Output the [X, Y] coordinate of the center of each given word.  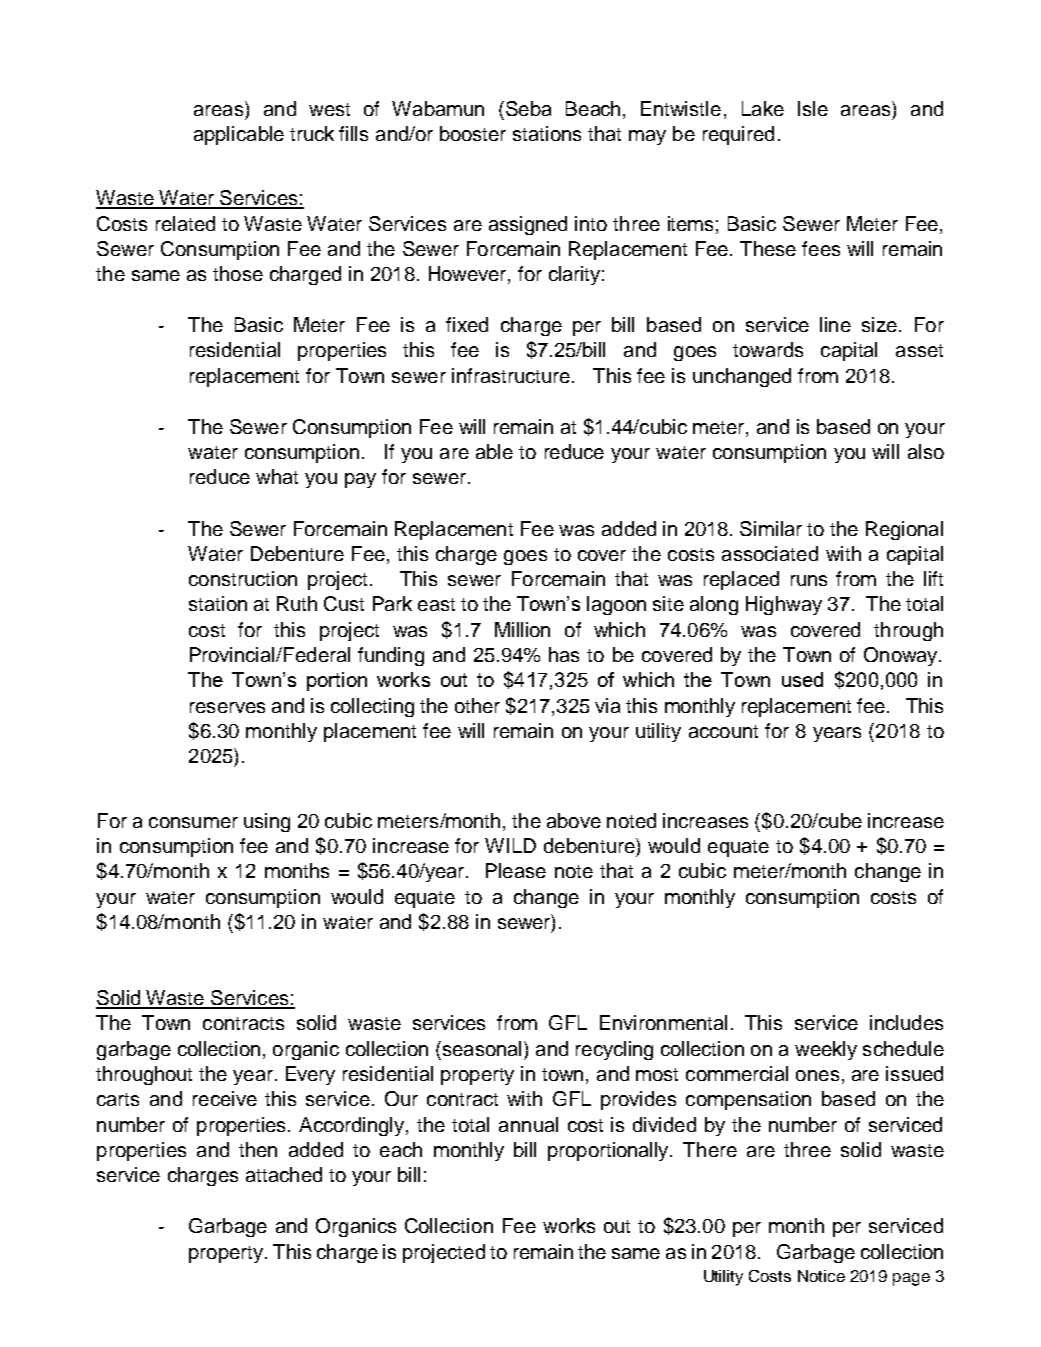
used [802, 679]
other [477, 705]
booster [473, 133]
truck [312, 133]
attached [284, 1174]
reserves [227, 707]
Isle [813, 108]
